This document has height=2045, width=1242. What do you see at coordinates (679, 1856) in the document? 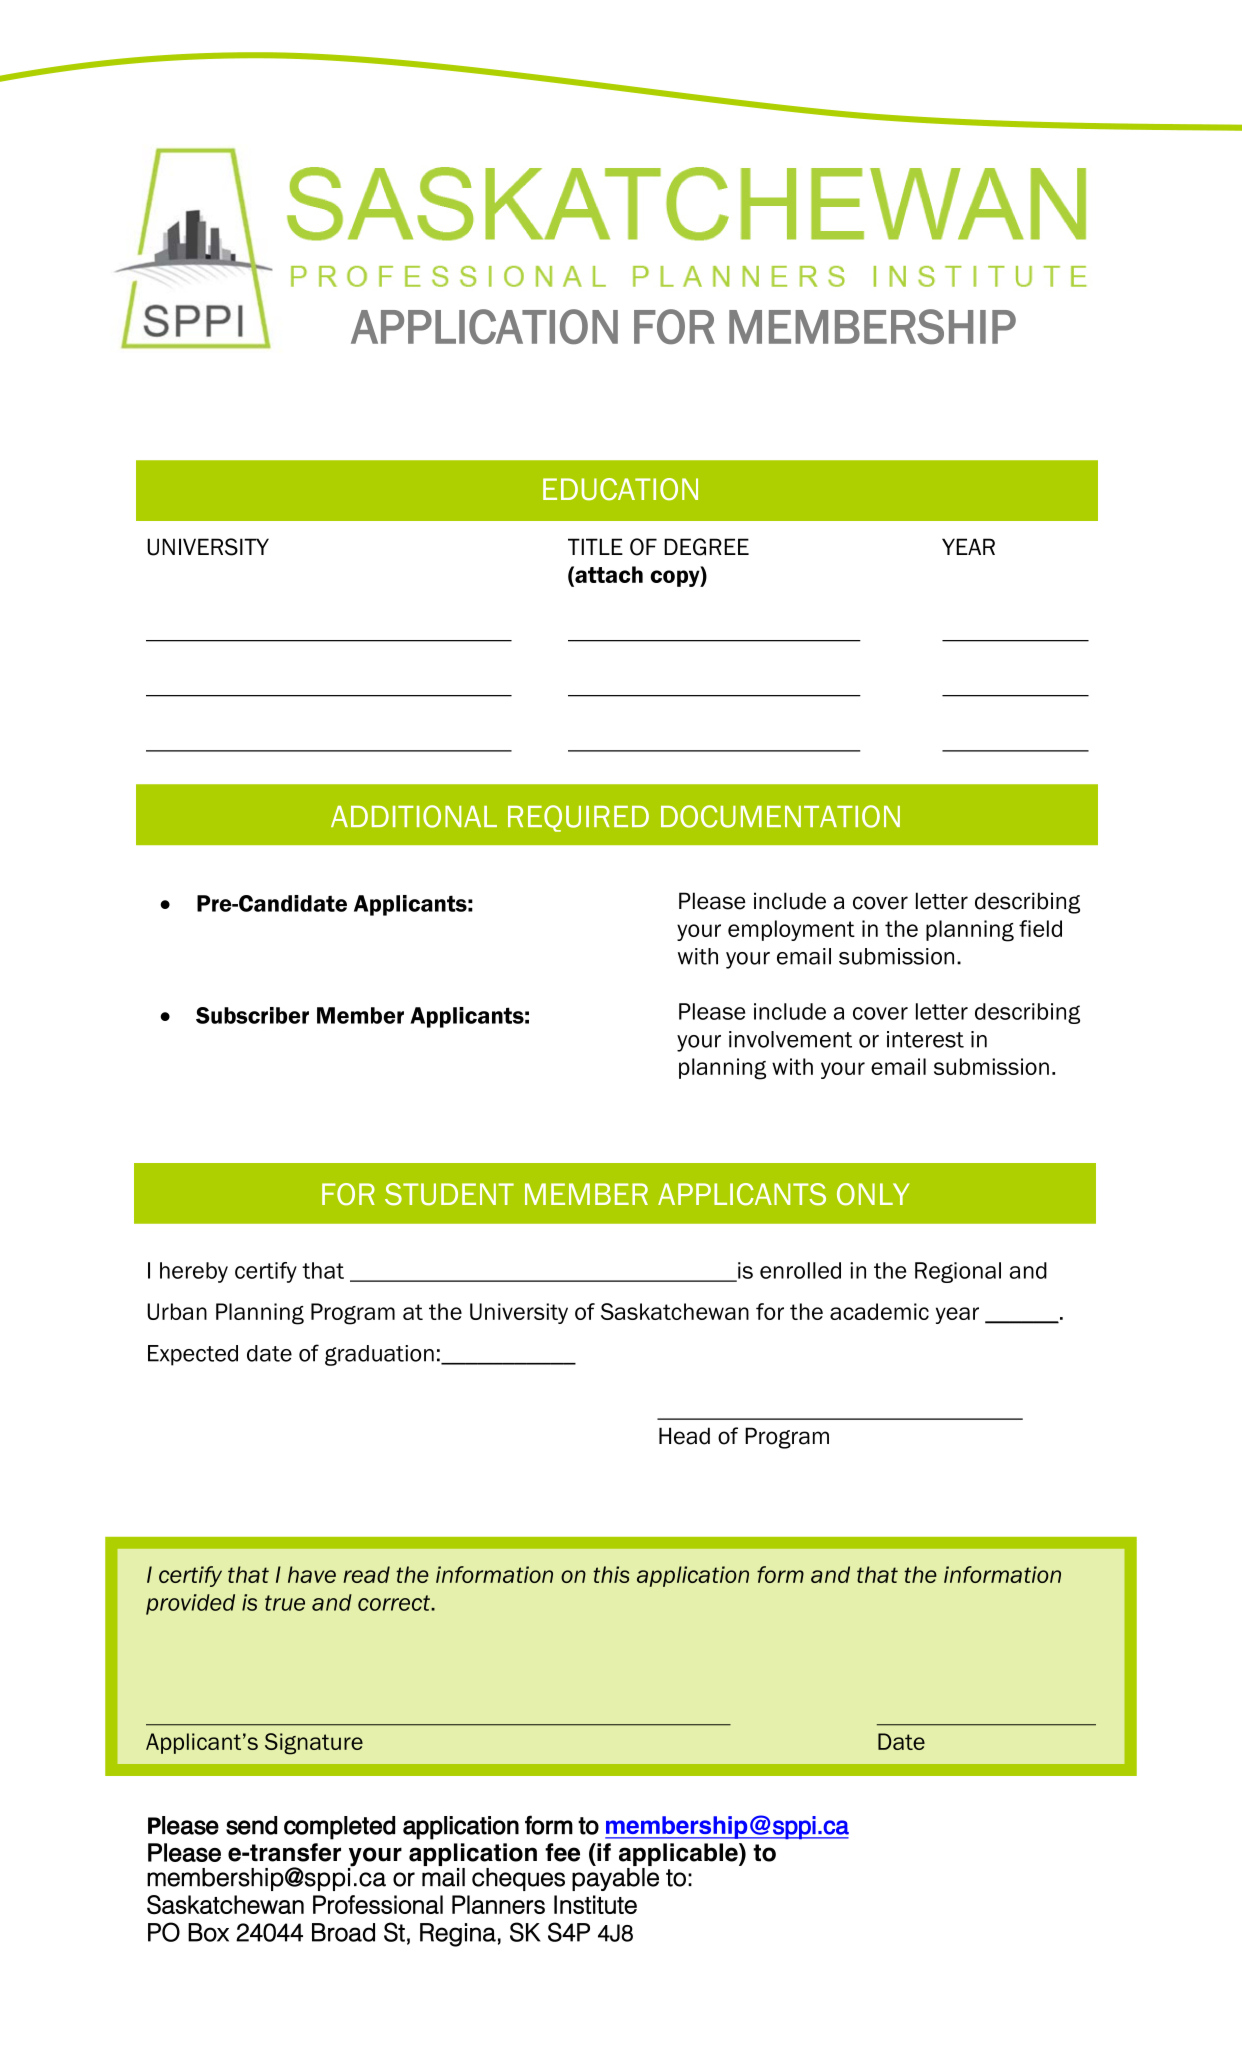
I see `applicable` at bounding box center [679, 1856].
